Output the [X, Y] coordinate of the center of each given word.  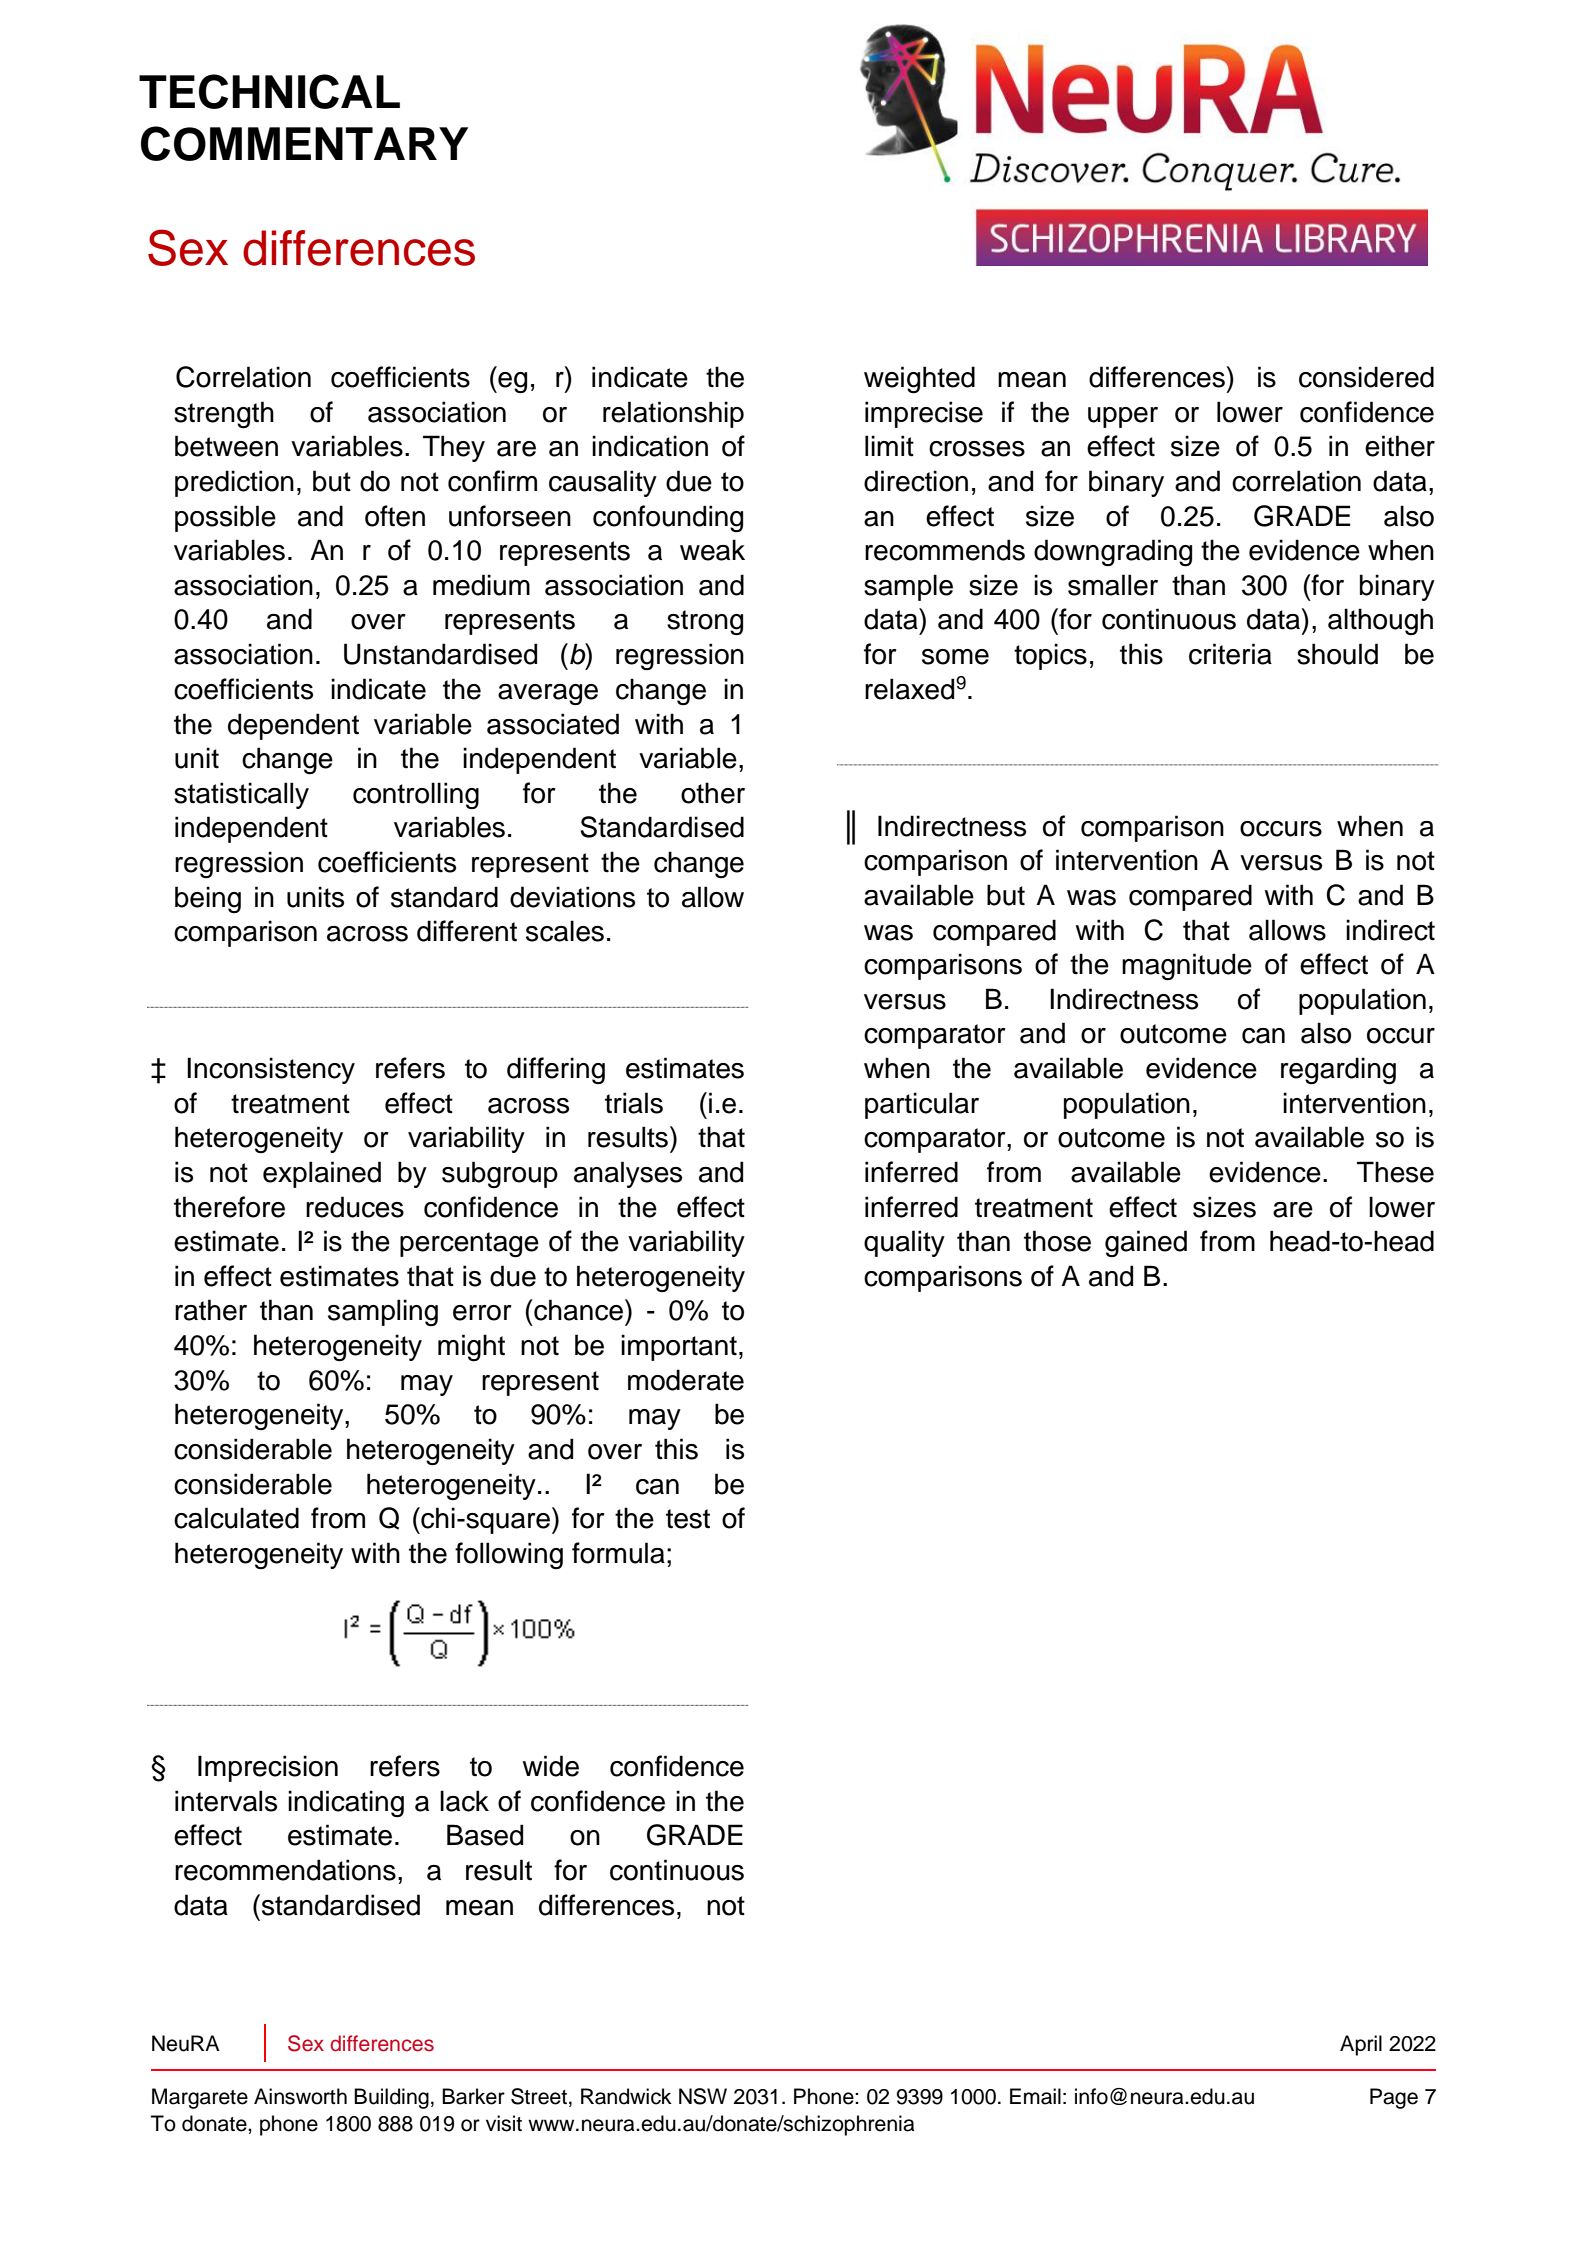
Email [1035, 2096]
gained [1146, 1244]
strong [705, 623]
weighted [919, 380]
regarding [1338, 1071]
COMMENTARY [304, 143]
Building [391, 2098]
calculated [236, 1518]
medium [481, 585]
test [688, 1519]
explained [322, 1174]
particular [922, 1105]
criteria [1230, 654]
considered [1366, 377]
